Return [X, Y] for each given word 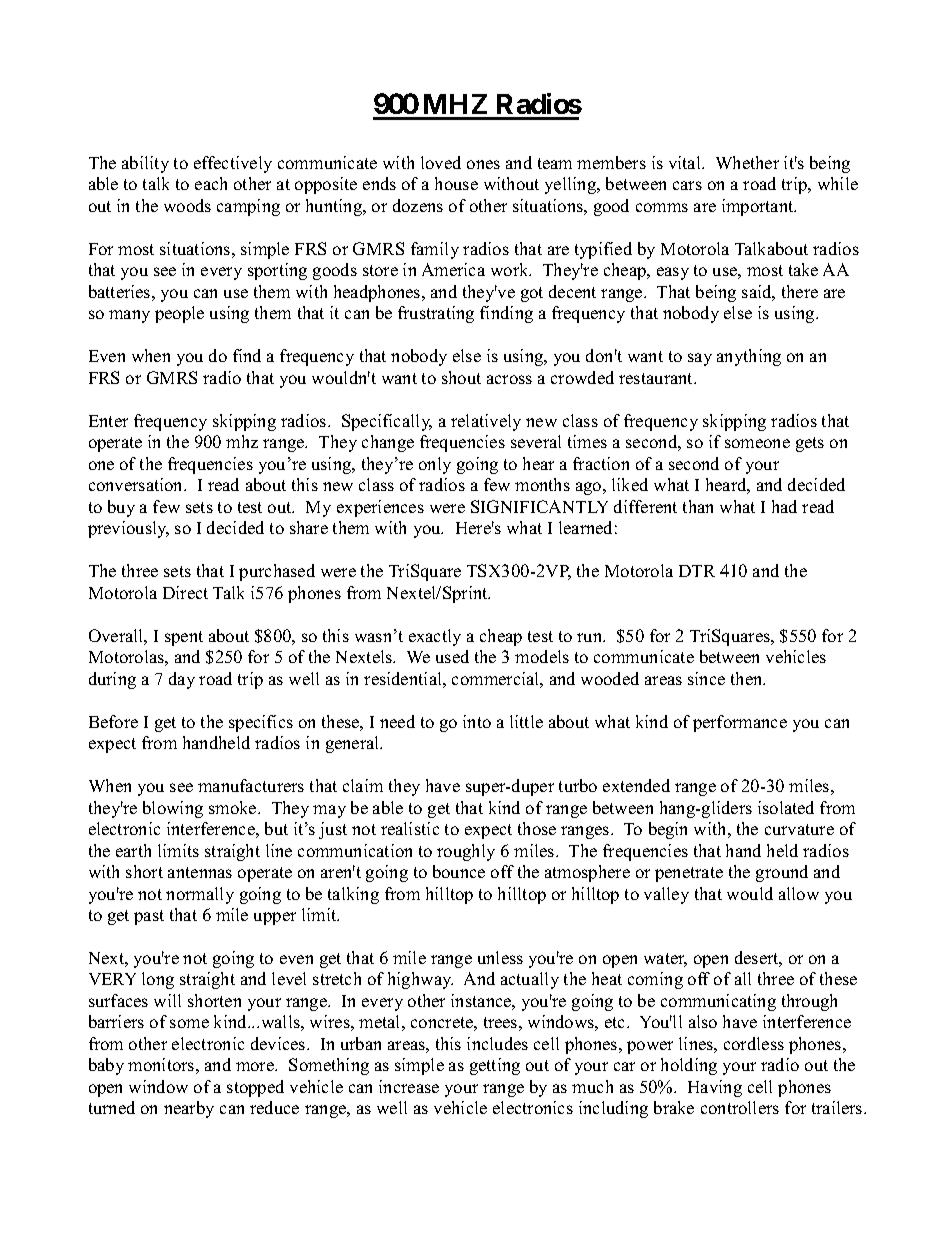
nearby [189, 1109]
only [435, 465]
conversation [137, 484]
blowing [173, 809]
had [784, 506]
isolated [786, 807]
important [759, 207]
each [211, 183]
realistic [410, 828]
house [456, 183]
